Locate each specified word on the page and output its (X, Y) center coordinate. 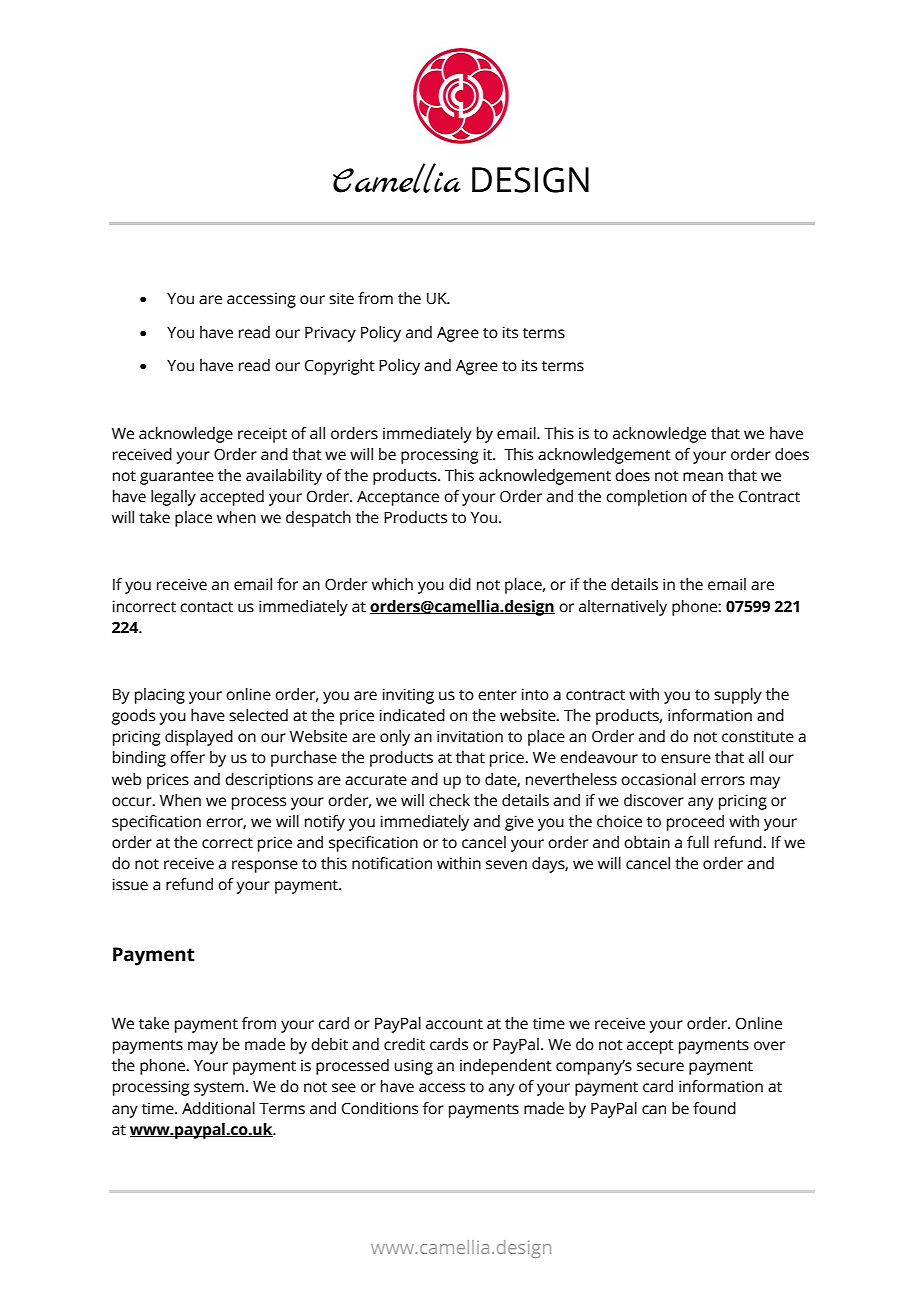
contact (206, 607)
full (698, 842)
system (219, 1089)
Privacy (330, 334)
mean (703, 477)
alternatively (623, 608)
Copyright (340, 367)
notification (392, 863)
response (265, 866)
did (460, 584)
